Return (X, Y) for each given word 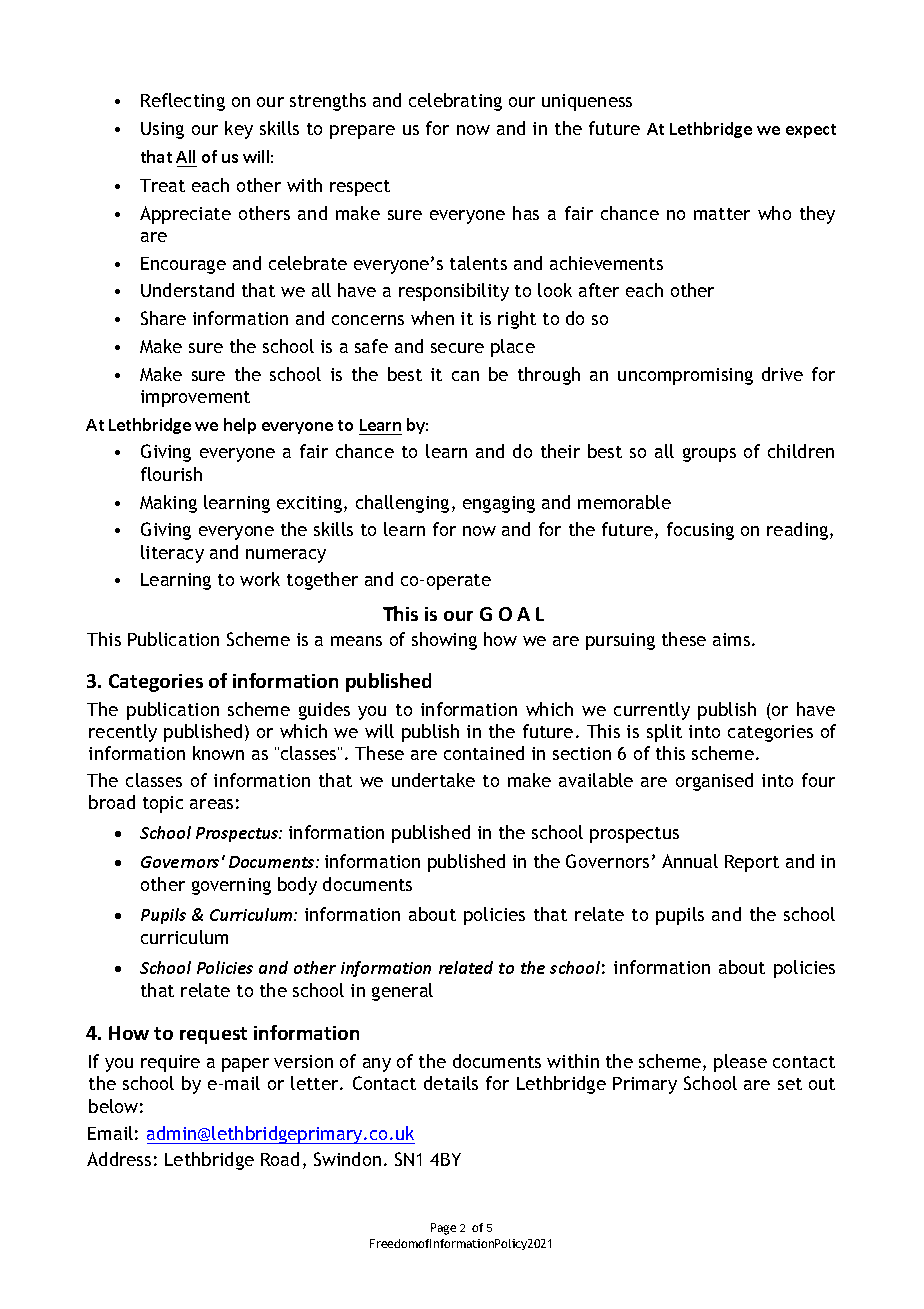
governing (231, 886)
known (218, 753)
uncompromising (685, 376)
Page (443, 1229)
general (402, 992)
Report (752, 863)
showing (444, 641)
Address (119, 1159)
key (239, 130)
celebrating (455, 102)
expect (811, 131)
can (465, 376)
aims (731, 639)
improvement (195, 398)
